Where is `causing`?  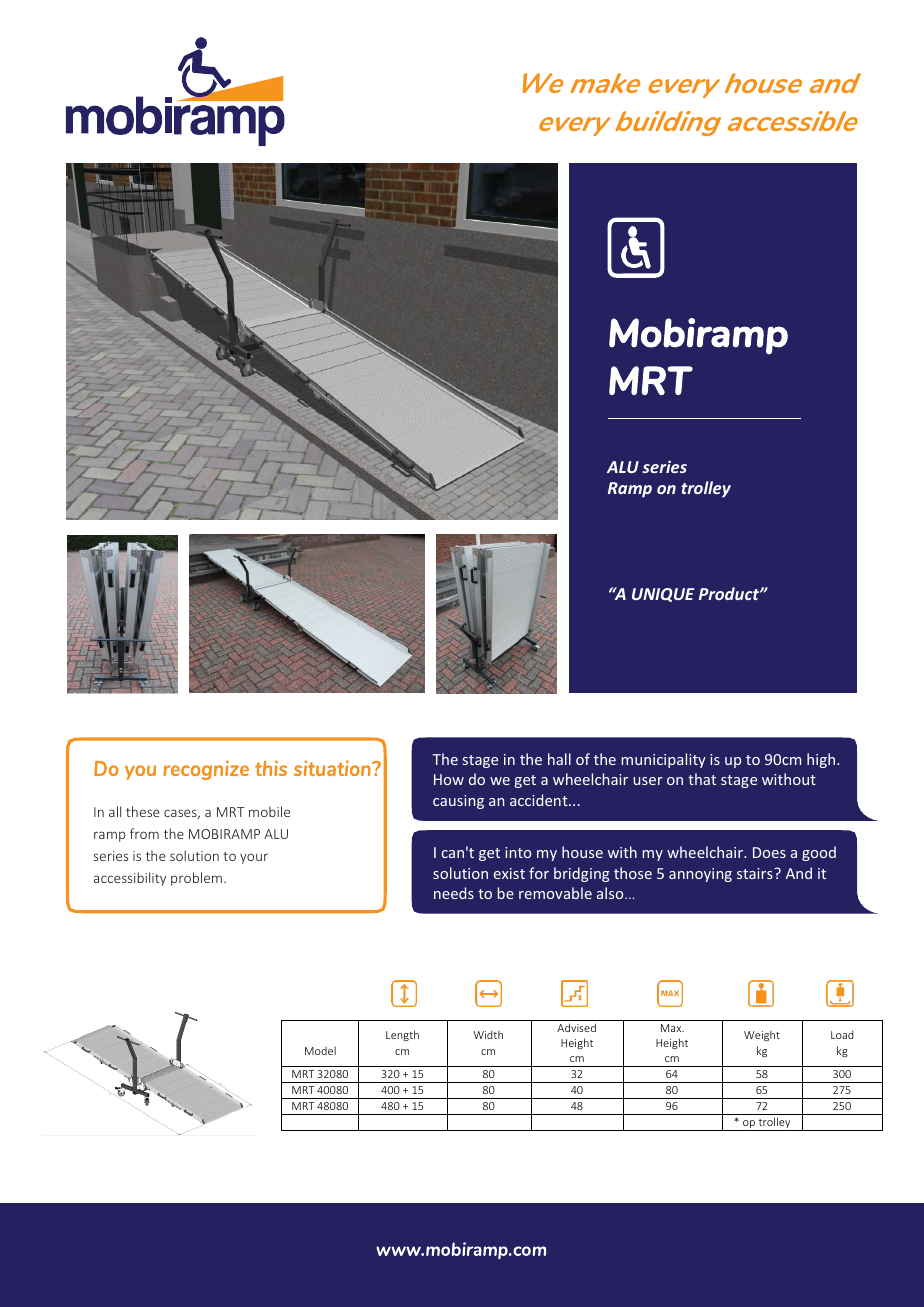 causing is located at coordinates (458, 802).
